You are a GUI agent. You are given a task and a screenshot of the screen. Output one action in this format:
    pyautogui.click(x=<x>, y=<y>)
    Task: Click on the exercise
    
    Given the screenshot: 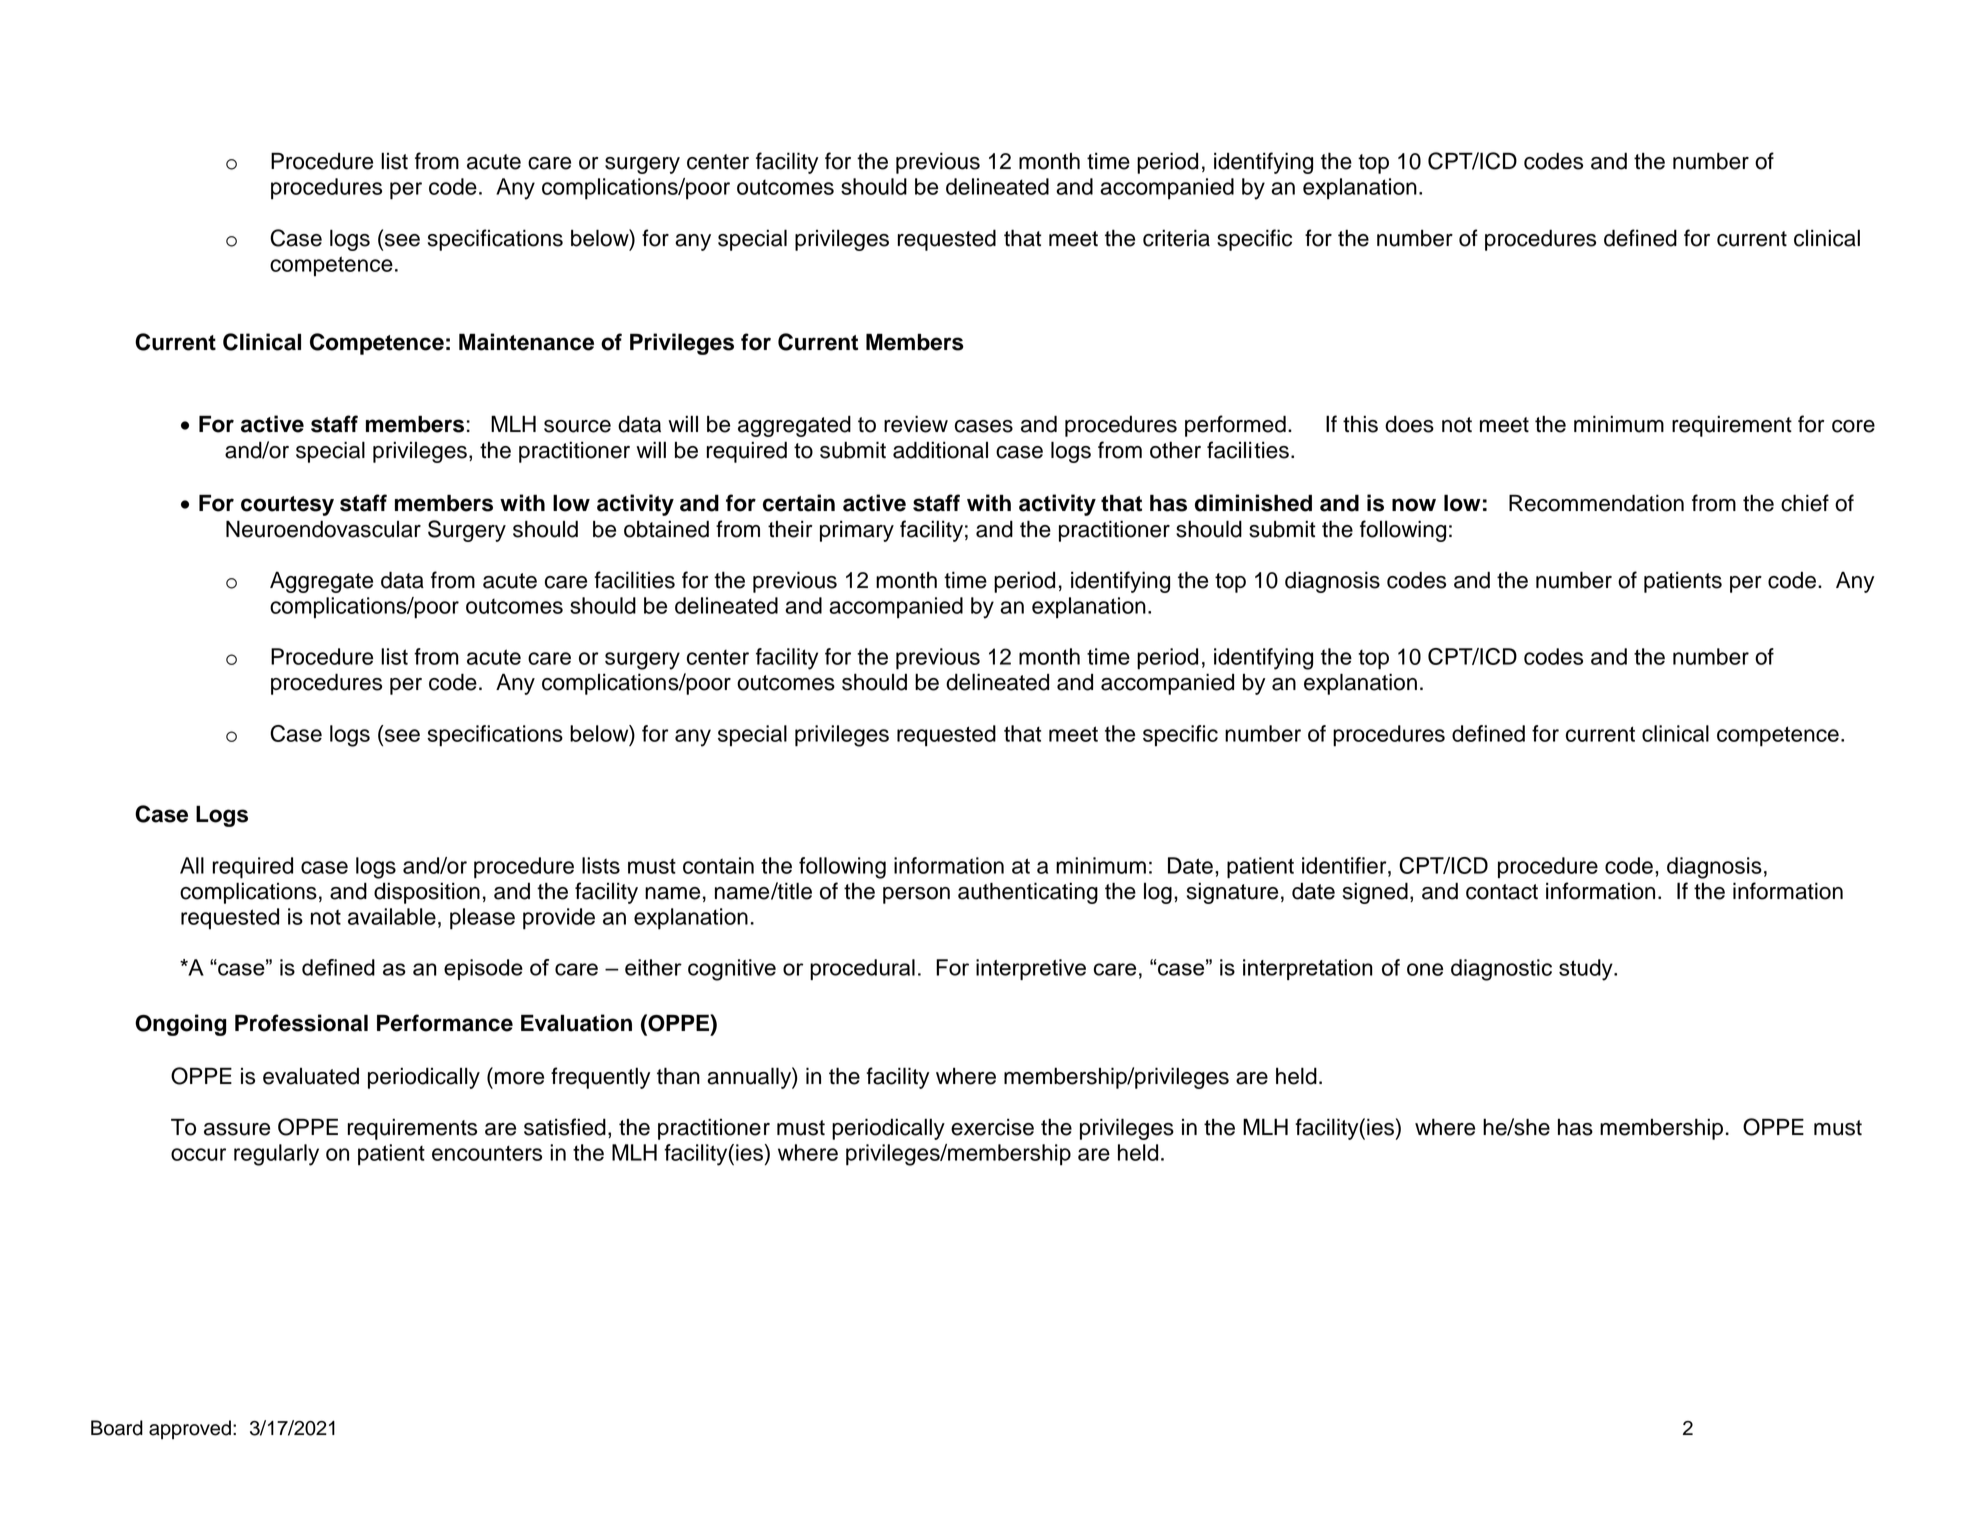 What is the action you would take?
    pyautogui.click(x=992, y=1127)
